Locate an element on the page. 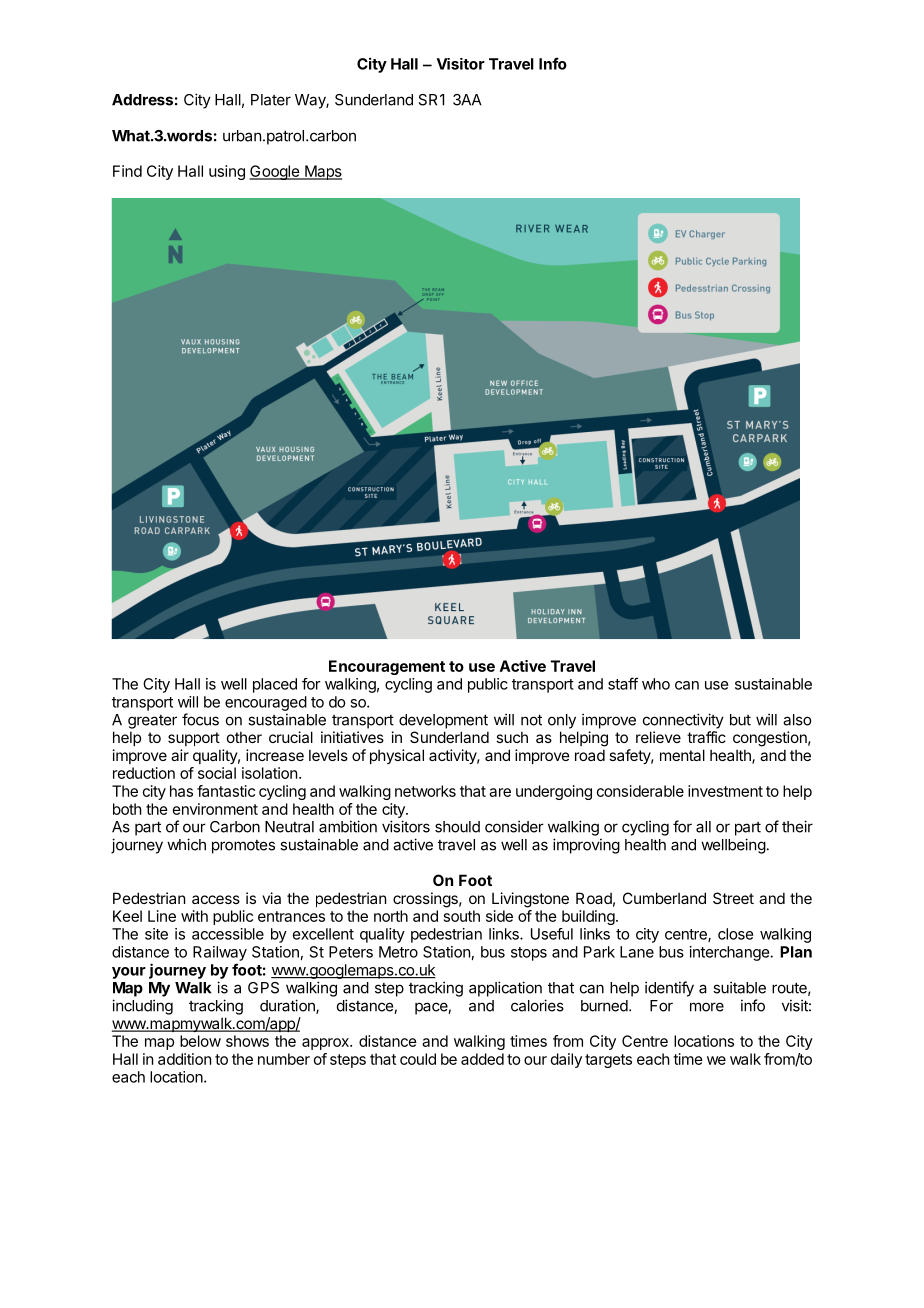 This page has width=924, height=1308. Find is located at coordinates (127, 171).
